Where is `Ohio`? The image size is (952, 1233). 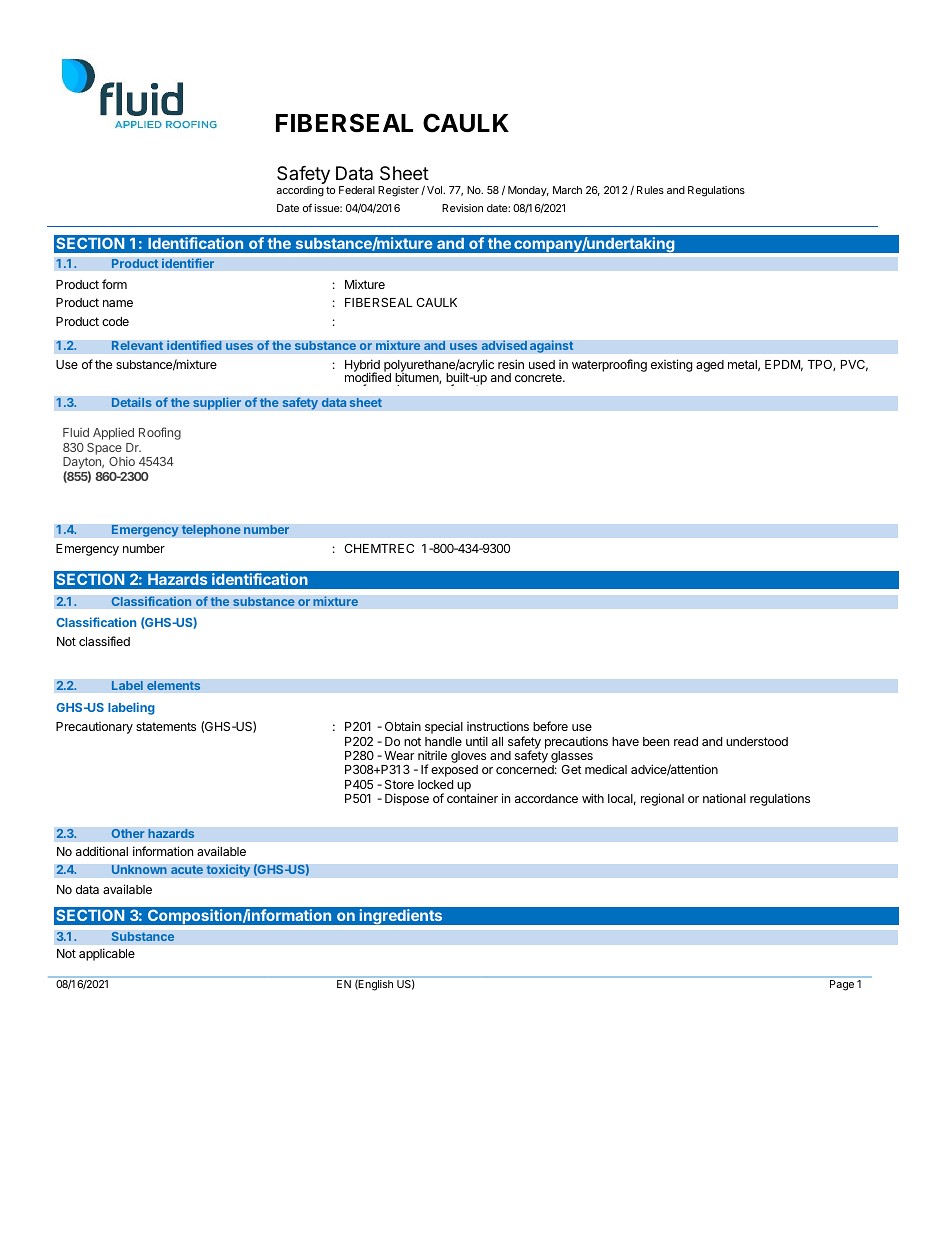 Ohio is located at coordinates (122, 461).
